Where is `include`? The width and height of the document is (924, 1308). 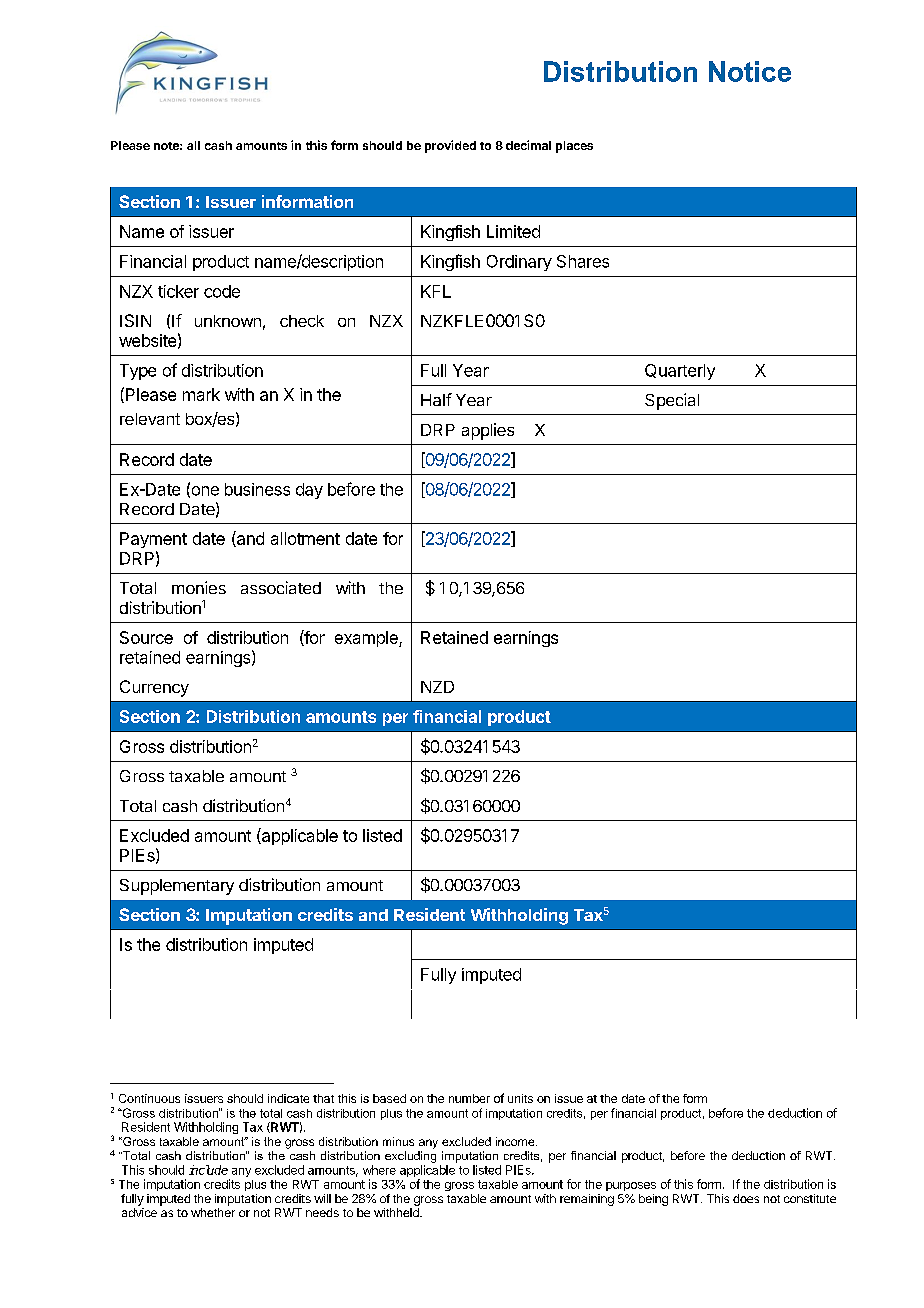 include is located at coordinates (208, 1170).
